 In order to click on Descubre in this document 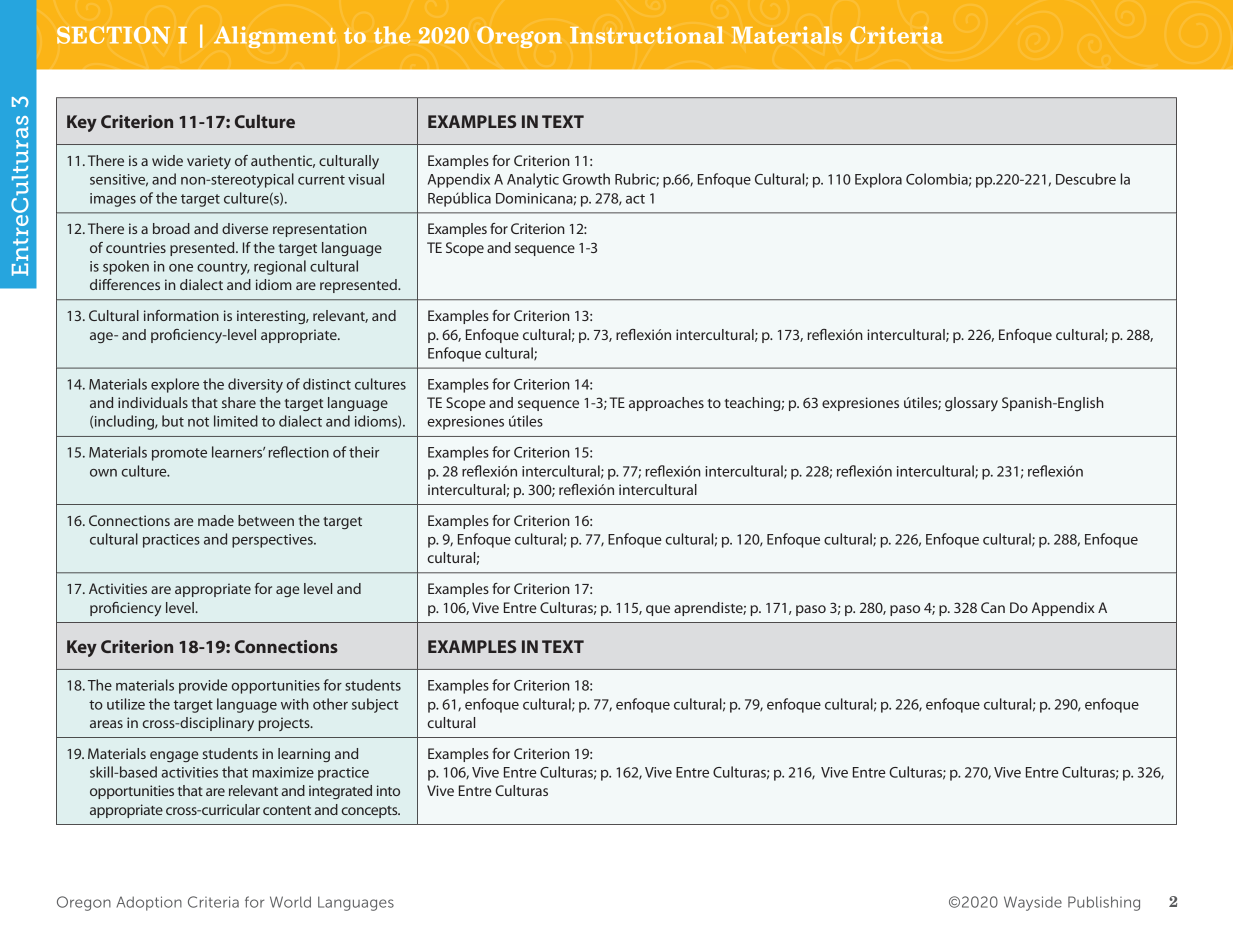, I will do `click(1086, 179)`.
